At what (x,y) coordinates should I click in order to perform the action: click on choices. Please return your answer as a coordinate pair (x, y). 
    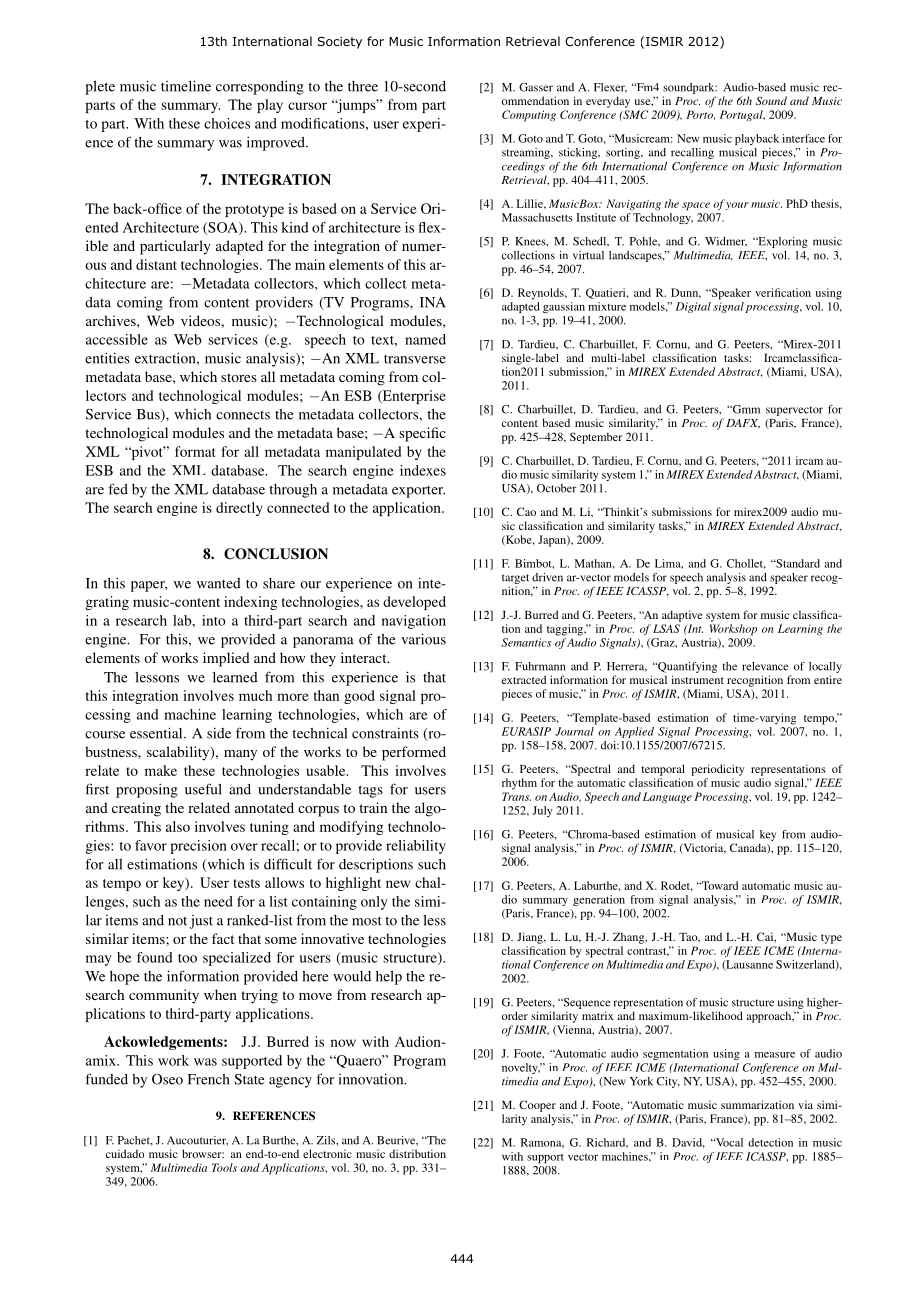
    Looking at the image, I should click on (227, 123).
